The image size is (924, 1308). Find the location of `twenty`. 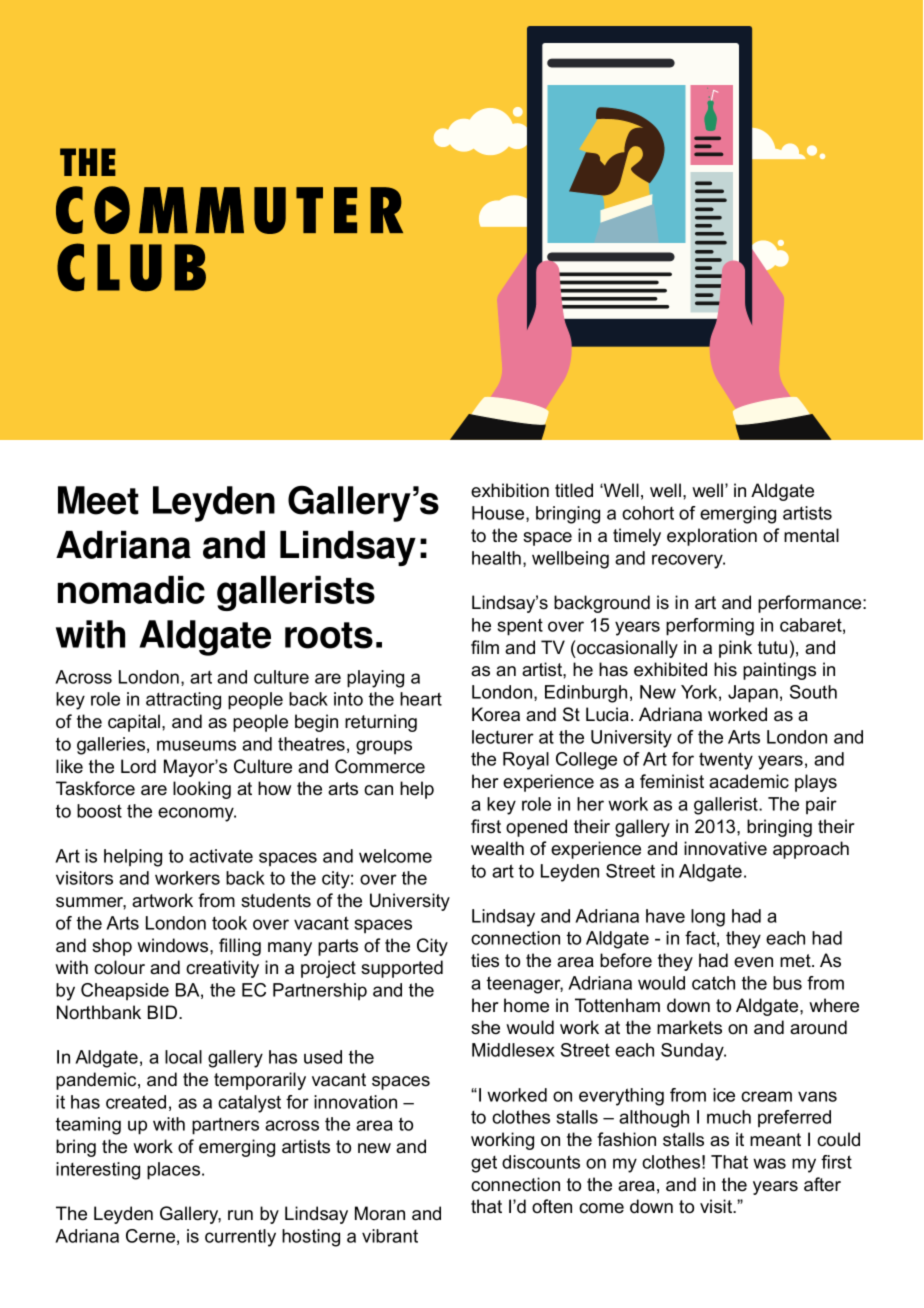

twenty is located at coordinates (726, 761).
